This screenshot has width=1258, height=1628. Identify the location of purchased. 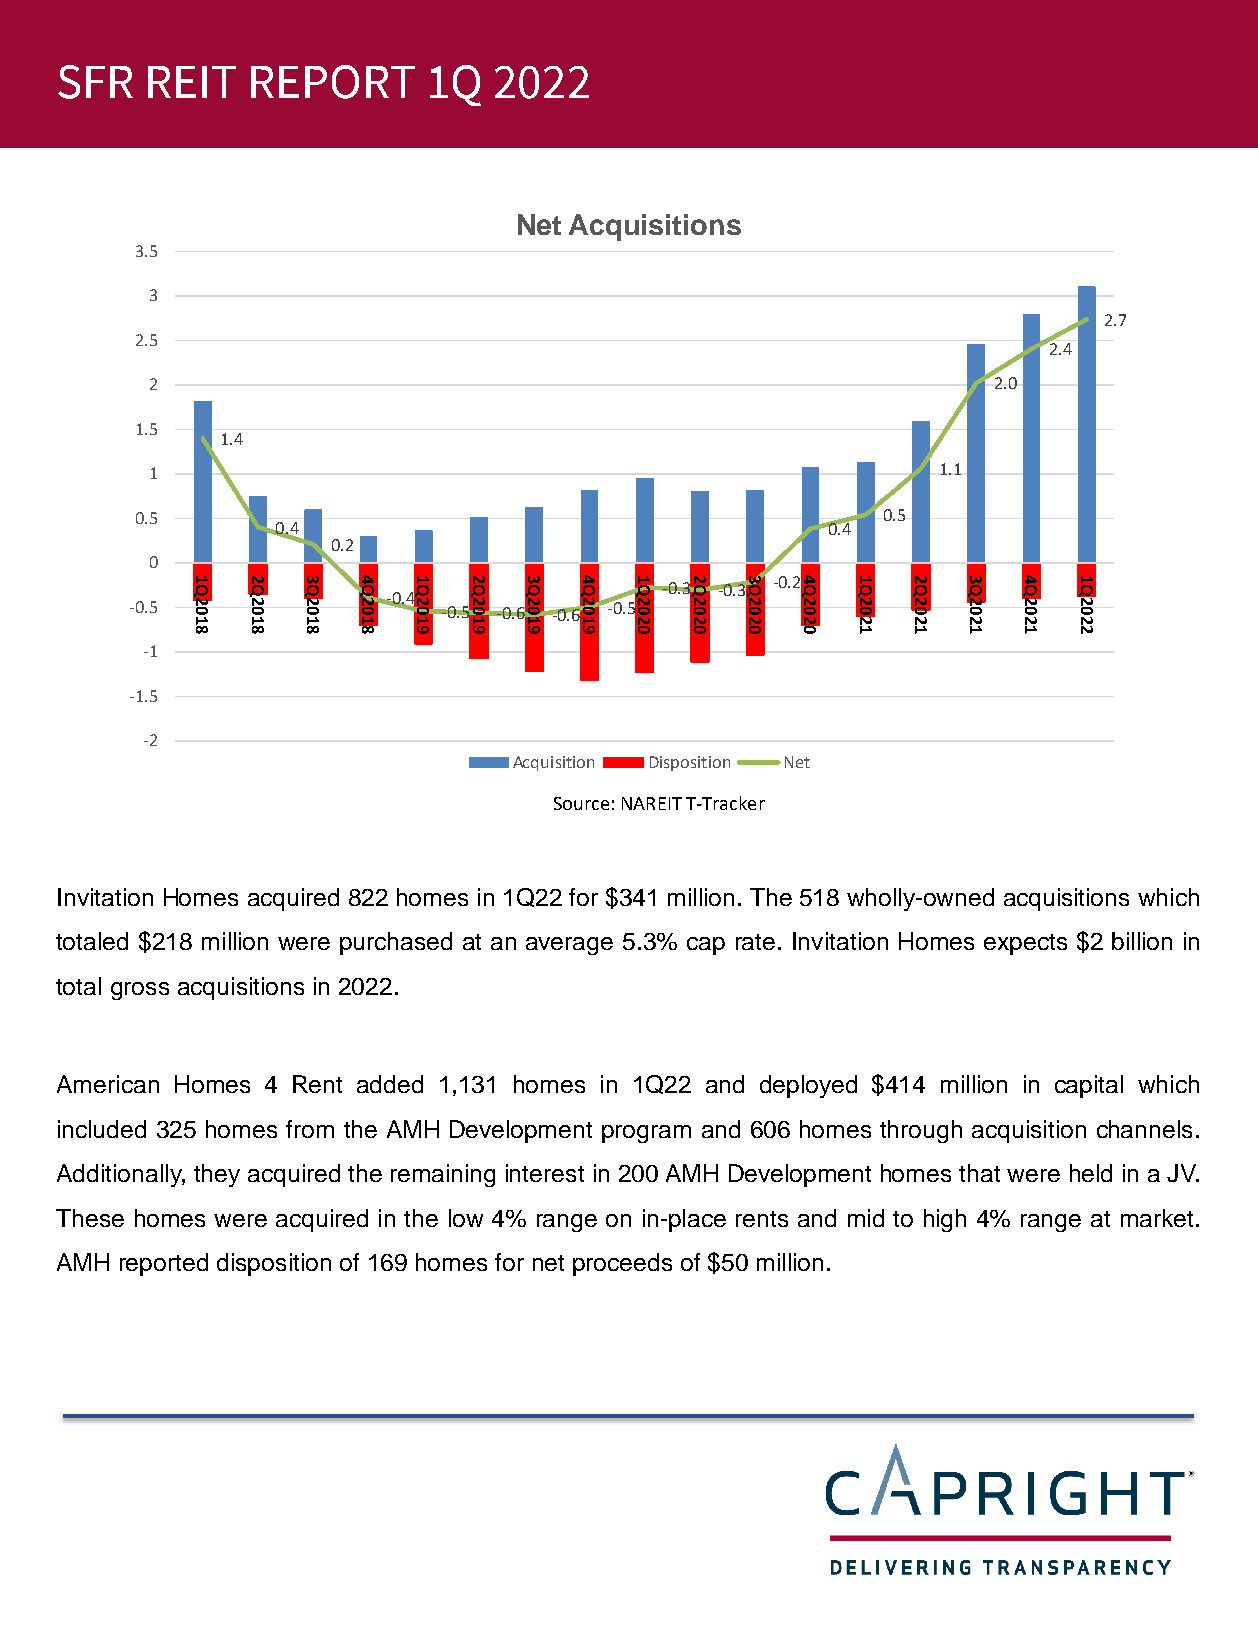
(396, 943).
